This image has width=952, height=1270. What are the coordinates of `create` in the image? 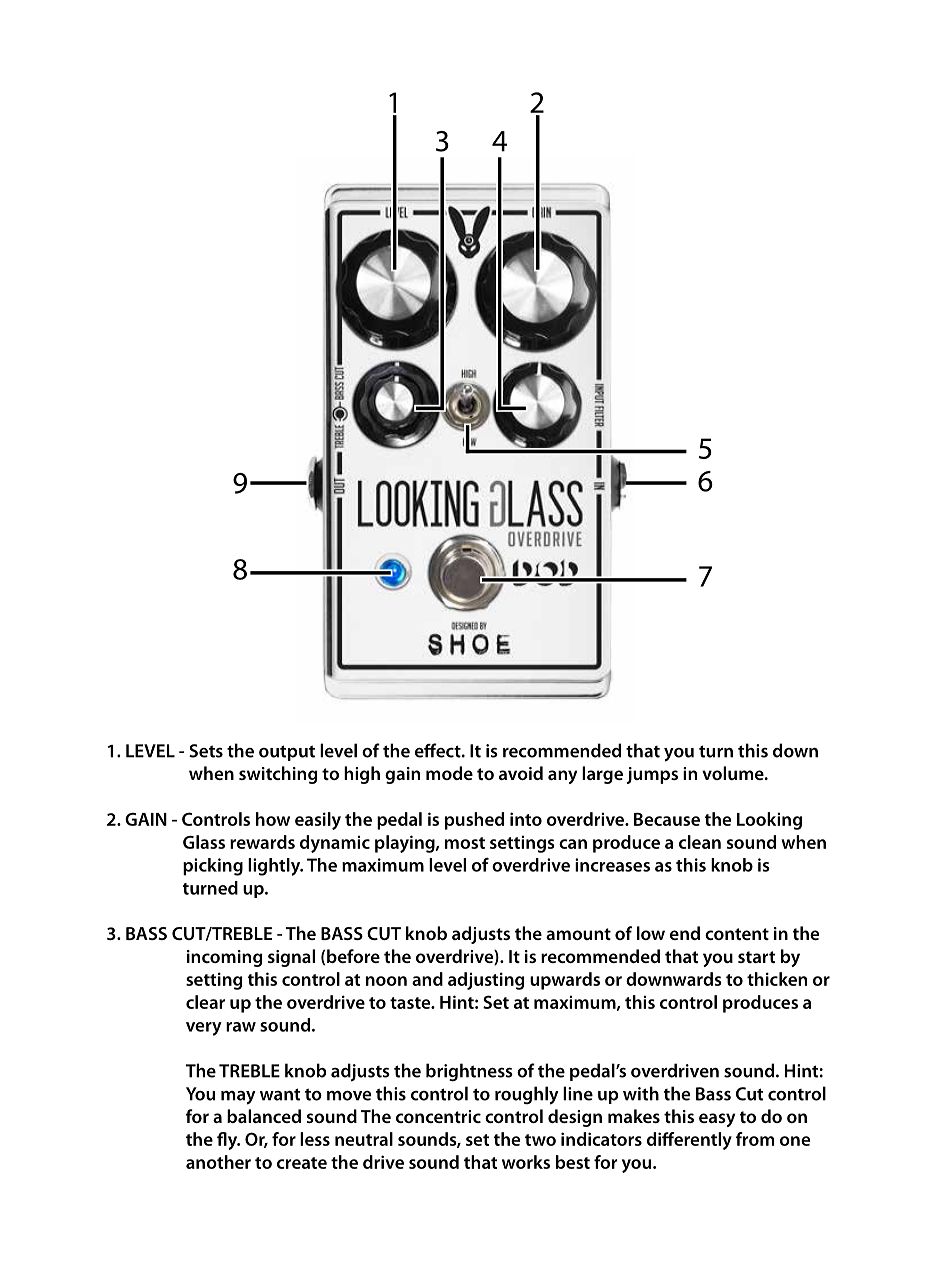 It's located at (302, 1163).
